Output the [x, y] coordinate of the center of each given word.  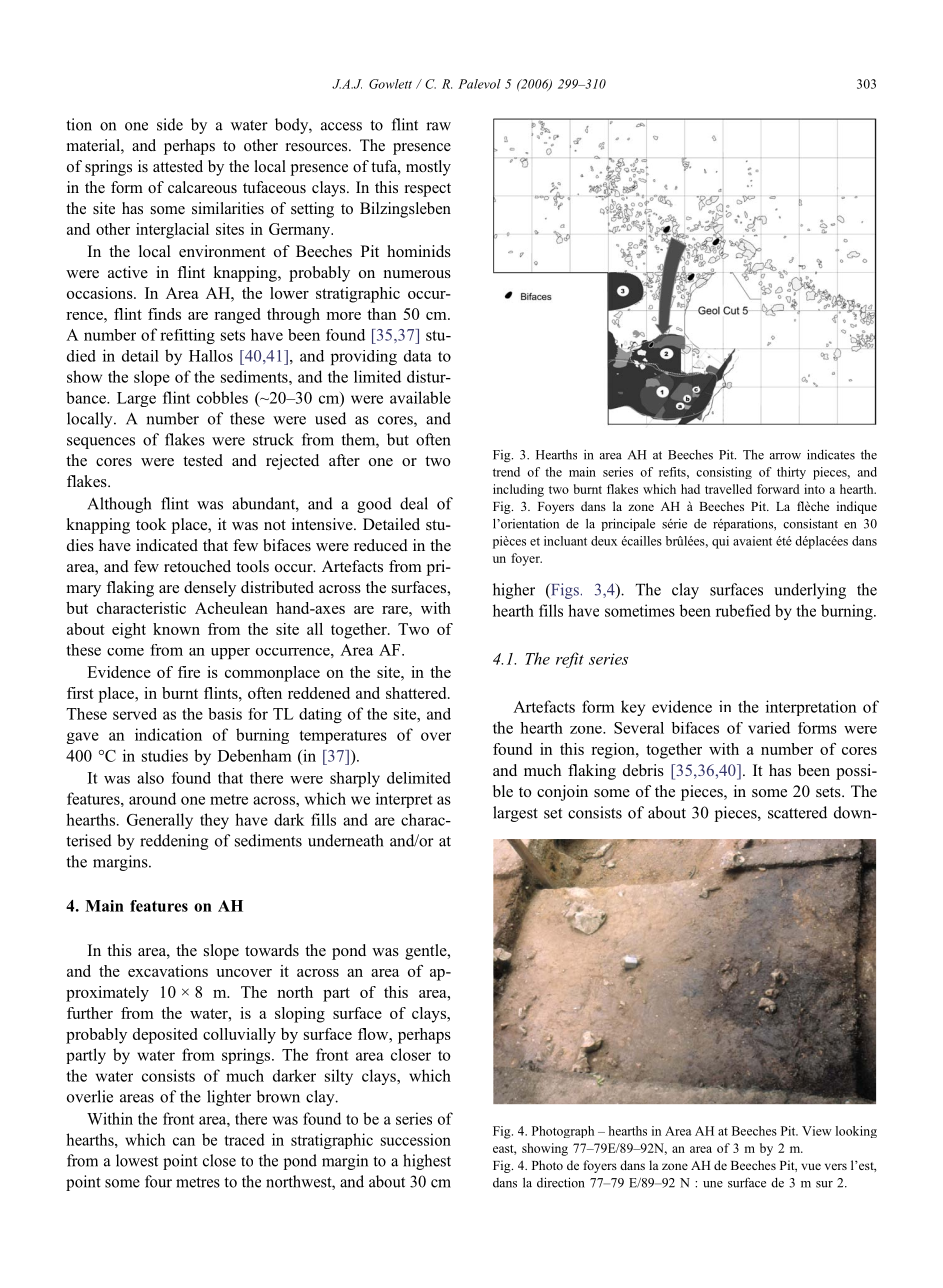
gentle [427, 952]
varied [769, 728]
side [170, 124]
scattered [797, 812]
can [184, 1141]
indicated [167, 545]
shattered [417, 693]
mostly [428, 168]
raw [438, 126]
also [150, 778]
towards [272, 950]
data [418, 356]
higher [514, 591]
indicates [831, 454]
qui [720, 542]
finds [164, 314]
